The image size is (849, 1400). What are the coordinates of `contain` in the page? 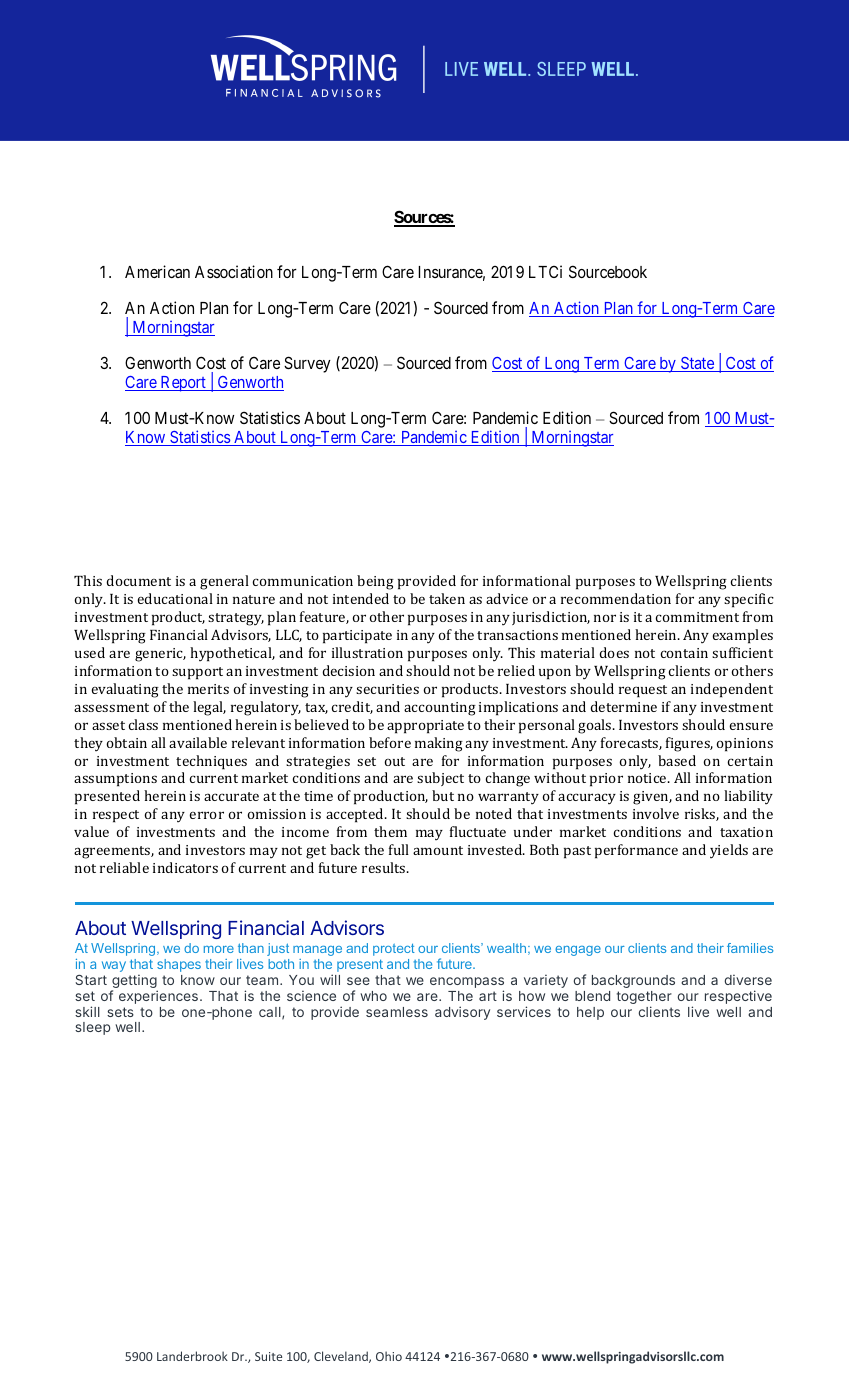 It's located at (684, 653).
